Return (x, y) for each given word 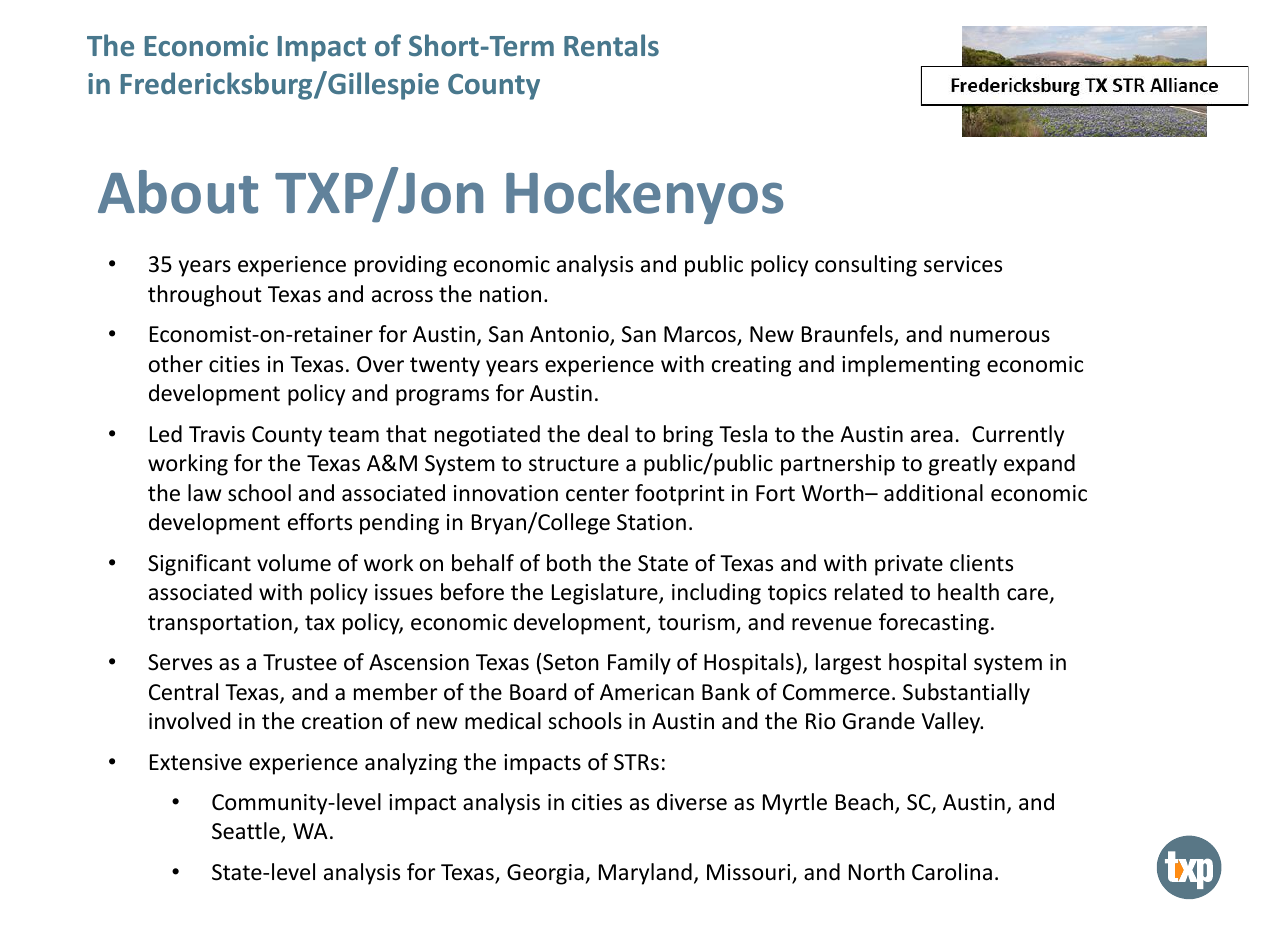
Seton (571, 662)
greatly (963, 465)
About (178, 192)
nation (510, 294)
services (963, 264)
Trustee (300, 662)
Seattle (247, 832)
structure (574, 464)
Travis (217, 434)
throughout (205, 296)
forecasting (934, 624)
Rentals (611, 45)
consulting (866, 266)
